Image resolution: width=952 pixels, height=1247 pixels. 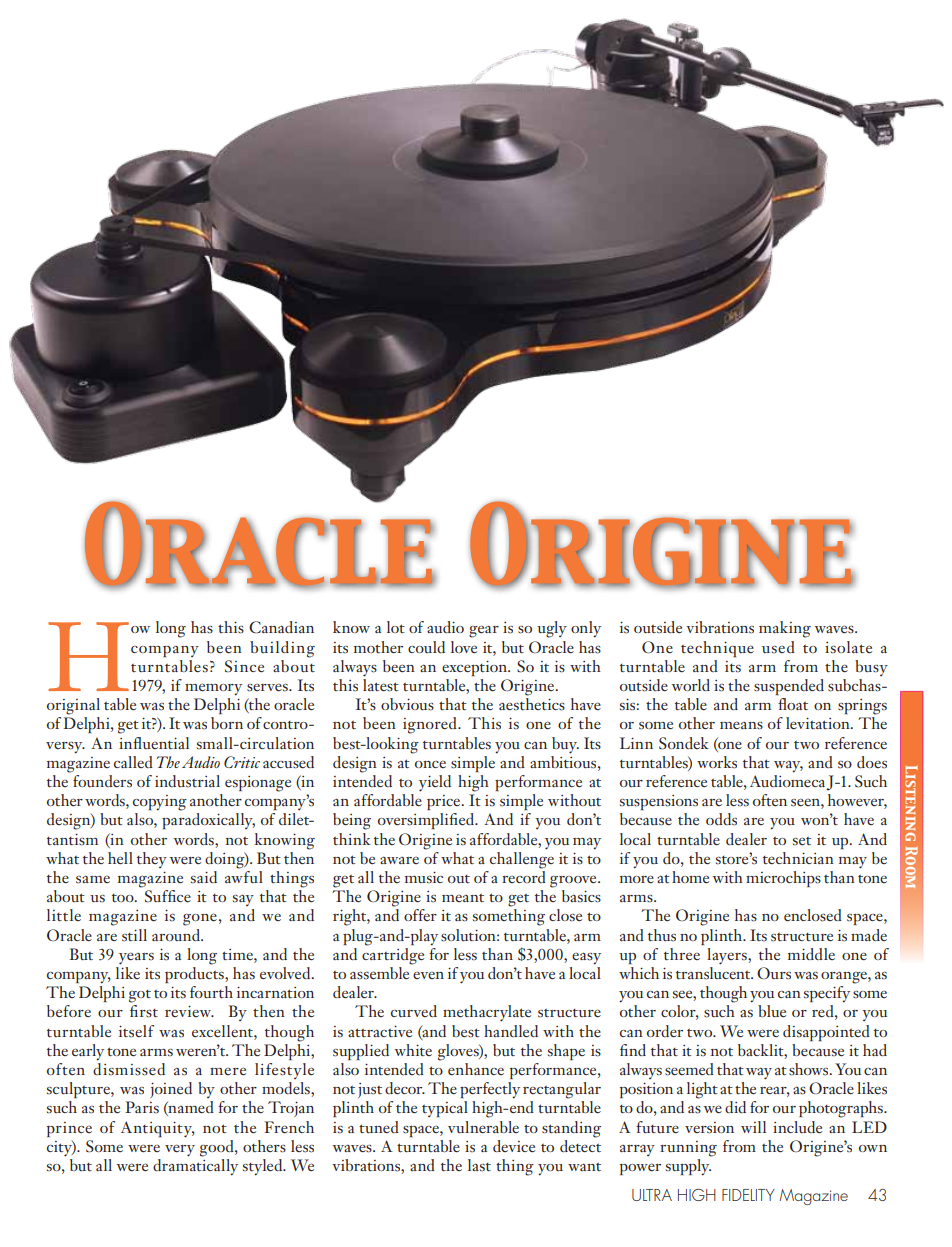 What do you see at coordinates (487, 1013) in the document?
I see `methacrylate` at bounding box center [487, 1013].
